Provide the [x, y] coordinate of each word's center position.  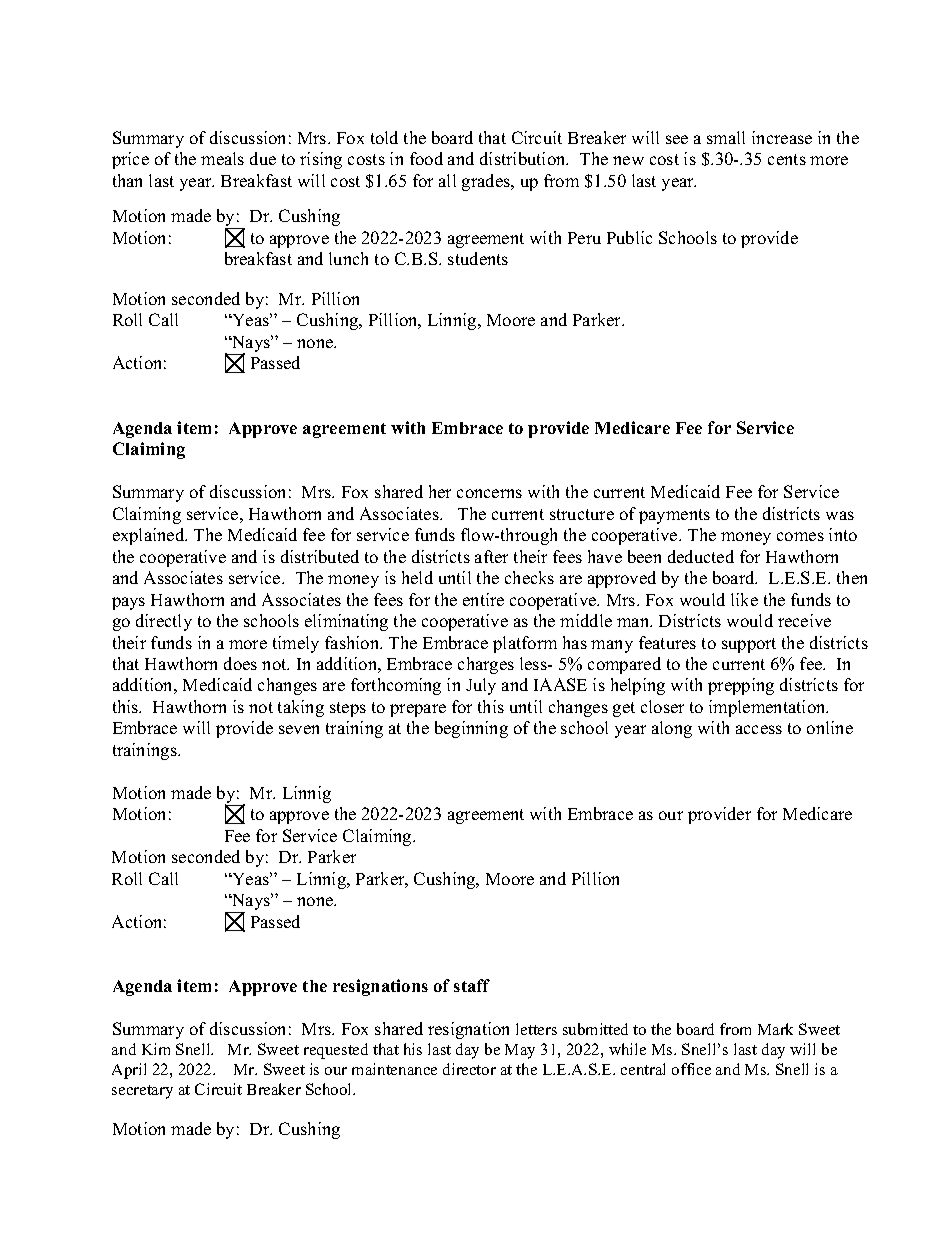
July [481, 686]
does [240, 663]
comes [800, 536]
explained [150, 536]
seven [299, 729]
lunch [348, 258]
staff [472, 985]
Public [629, 237]
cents [787, 159]
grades [487, 182]
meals [222, 158]
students [478, 258]
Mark [775, 1029]
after [491, 556]
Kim [156, 1049]
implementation [768, 708]
